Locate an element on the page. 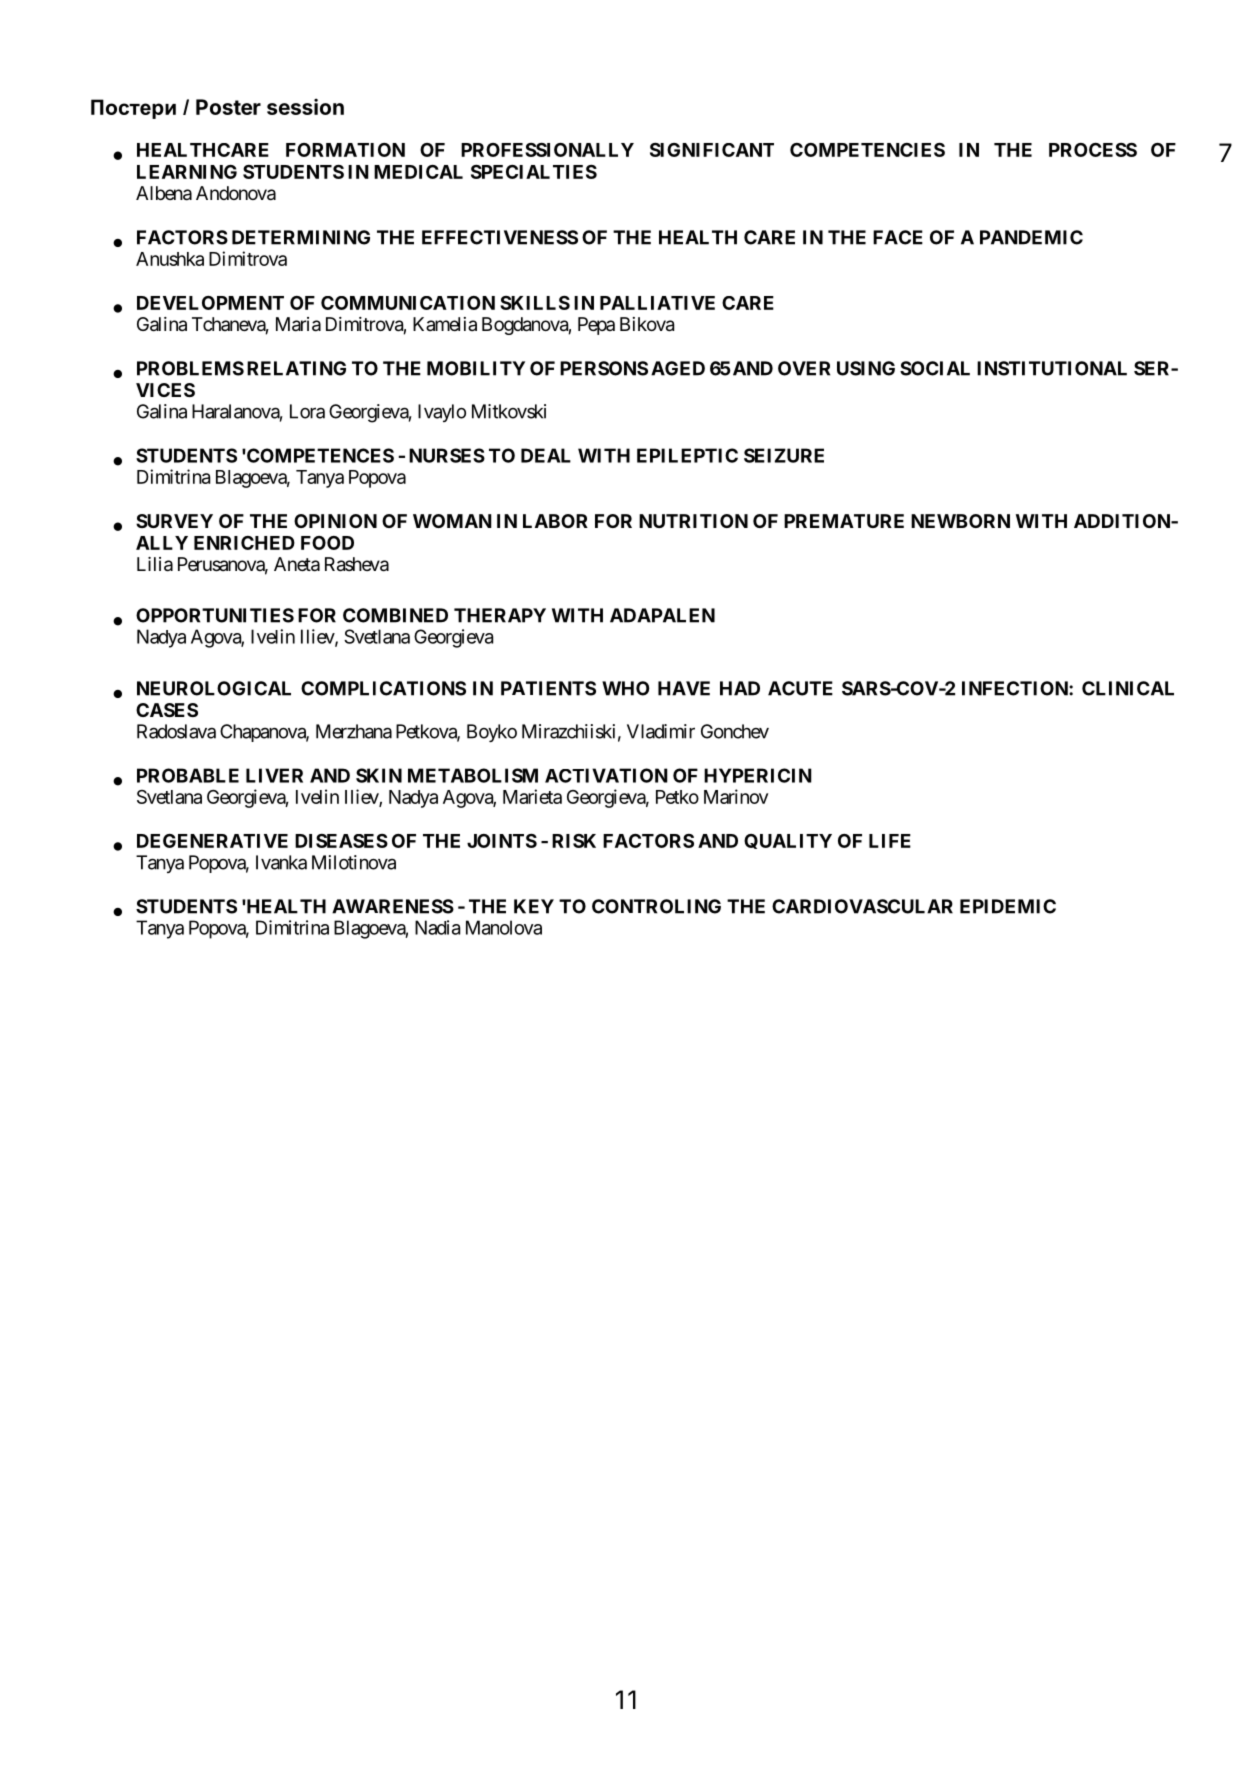 The image size is (1255, 1775). Maria is located at coordinates (298, 324).
